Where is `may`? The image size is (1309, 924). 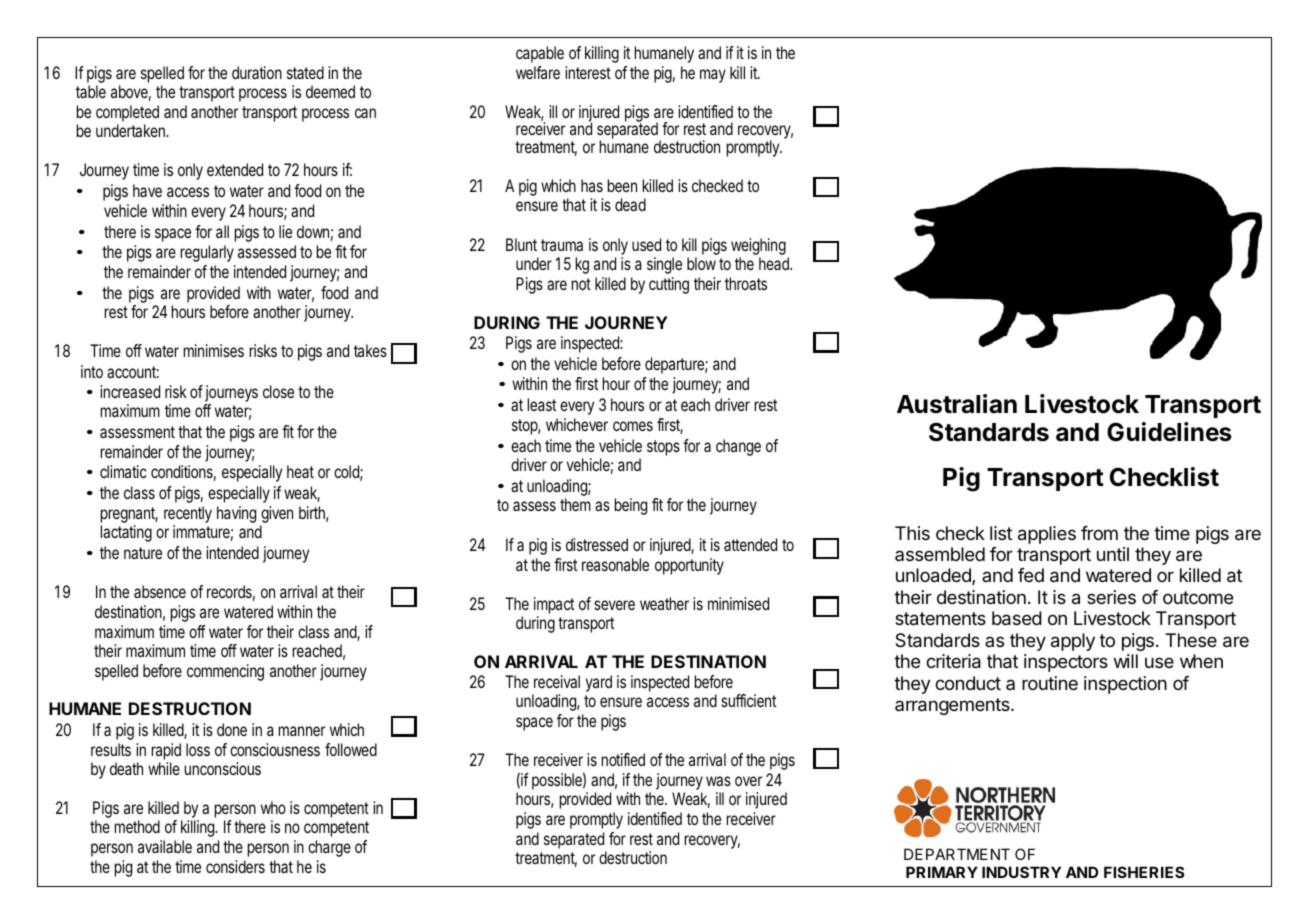 may is located at coordinates (713, 76).
